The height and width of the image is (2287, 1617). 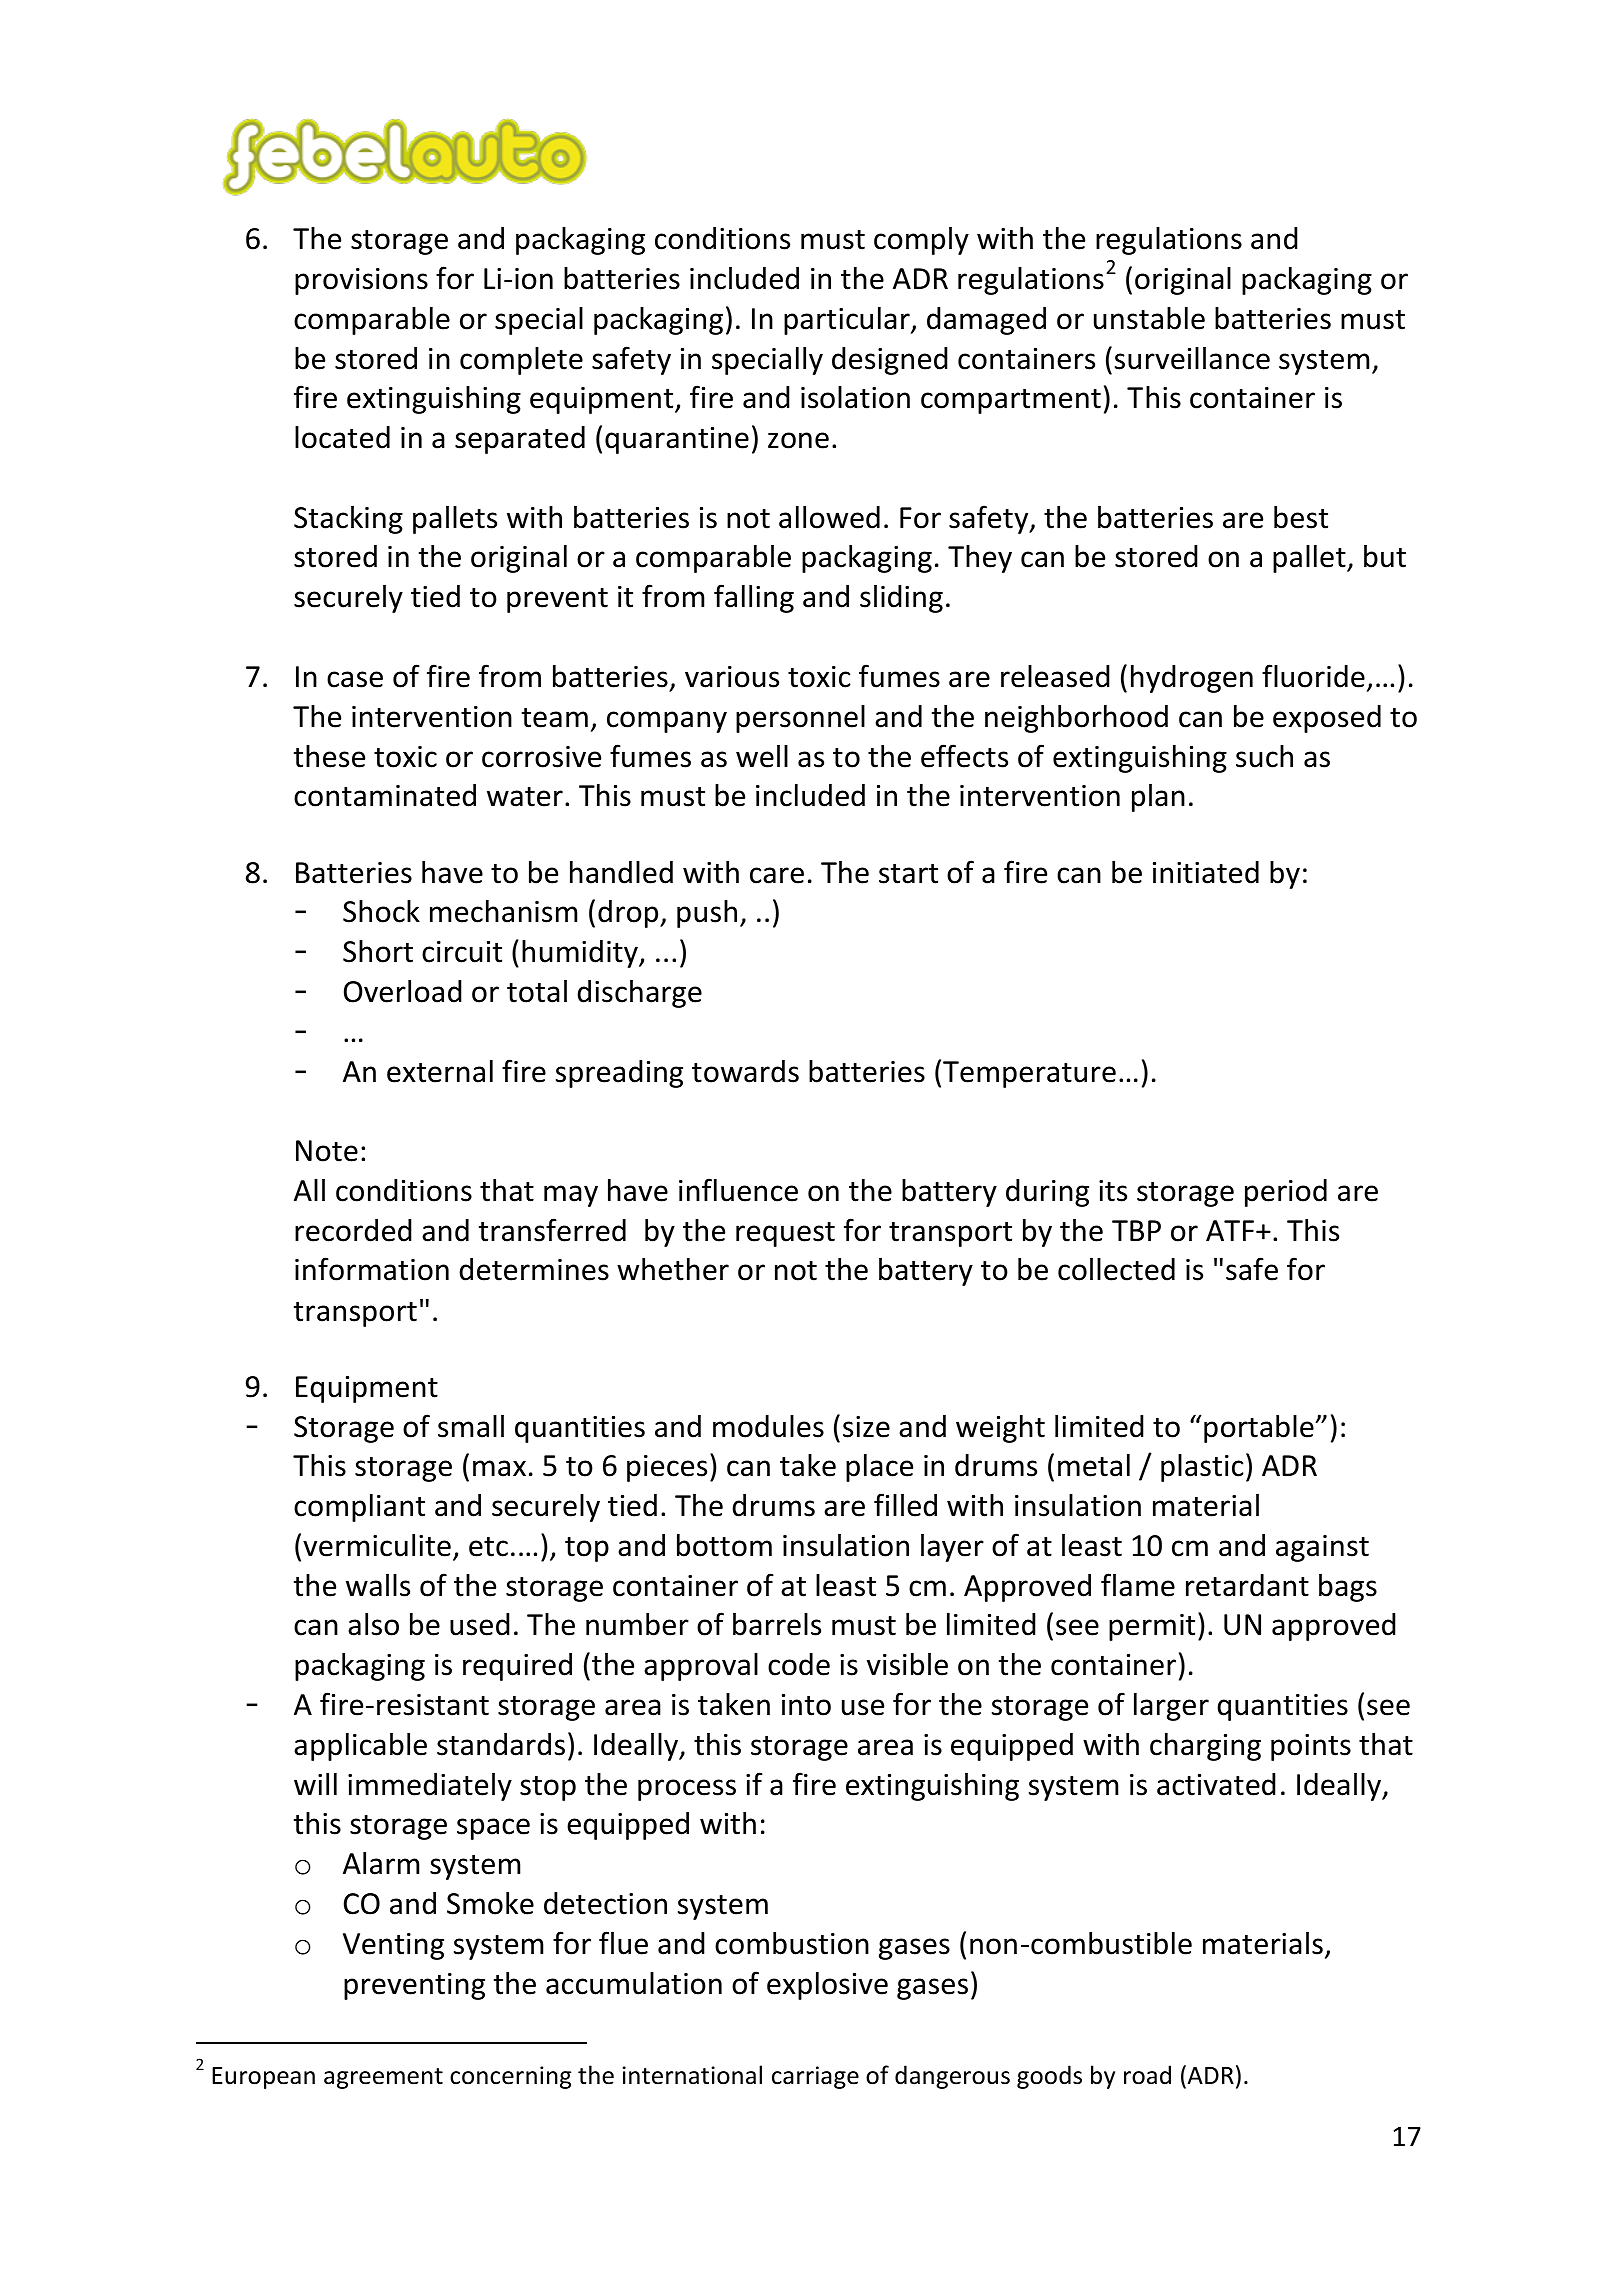 I want to click on portable, so click(x=1259, y=1429).
